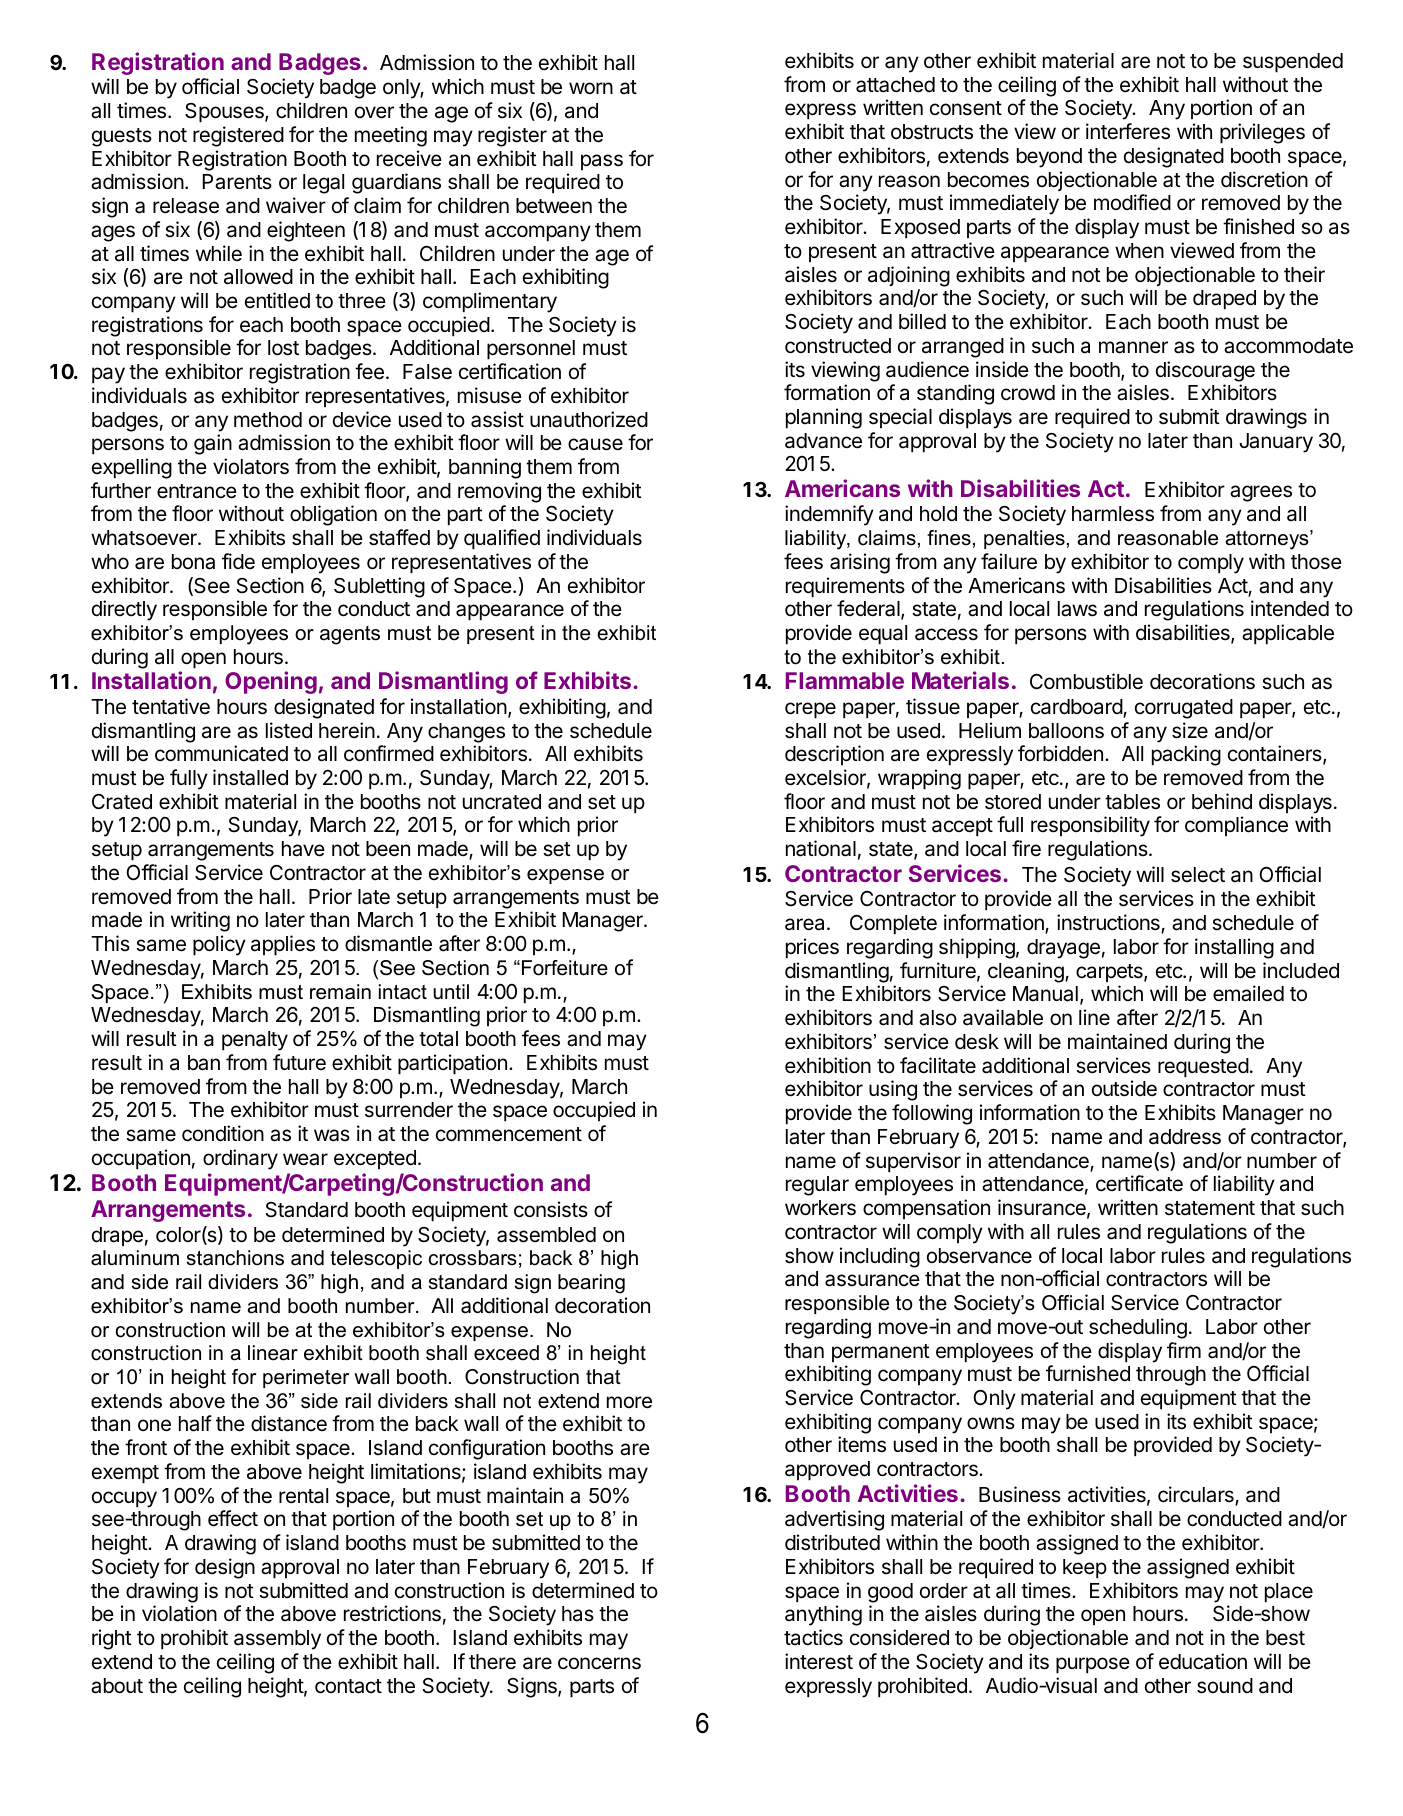 The image size is (1403, 1816). Describe the element at coordinates (1190, 730) in the screenshot. I see `size` at that location.
